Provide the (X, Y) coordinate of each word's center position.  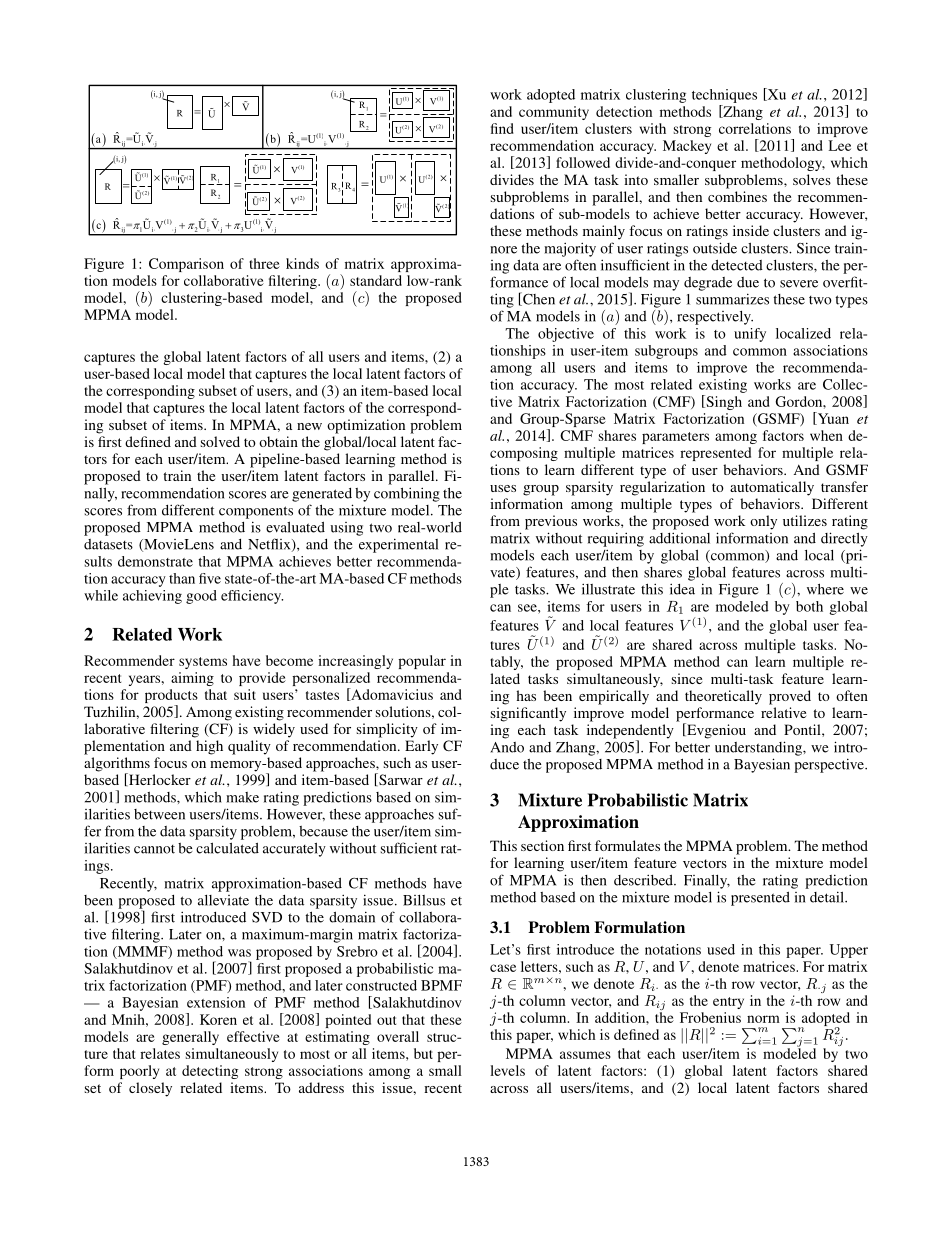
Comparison (186, 265)
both (809, 606)
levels (507, 1070)
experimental (398, 545)
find (502, 128)
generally (190, 1038)
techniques (724, 96)
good (201, 597)
